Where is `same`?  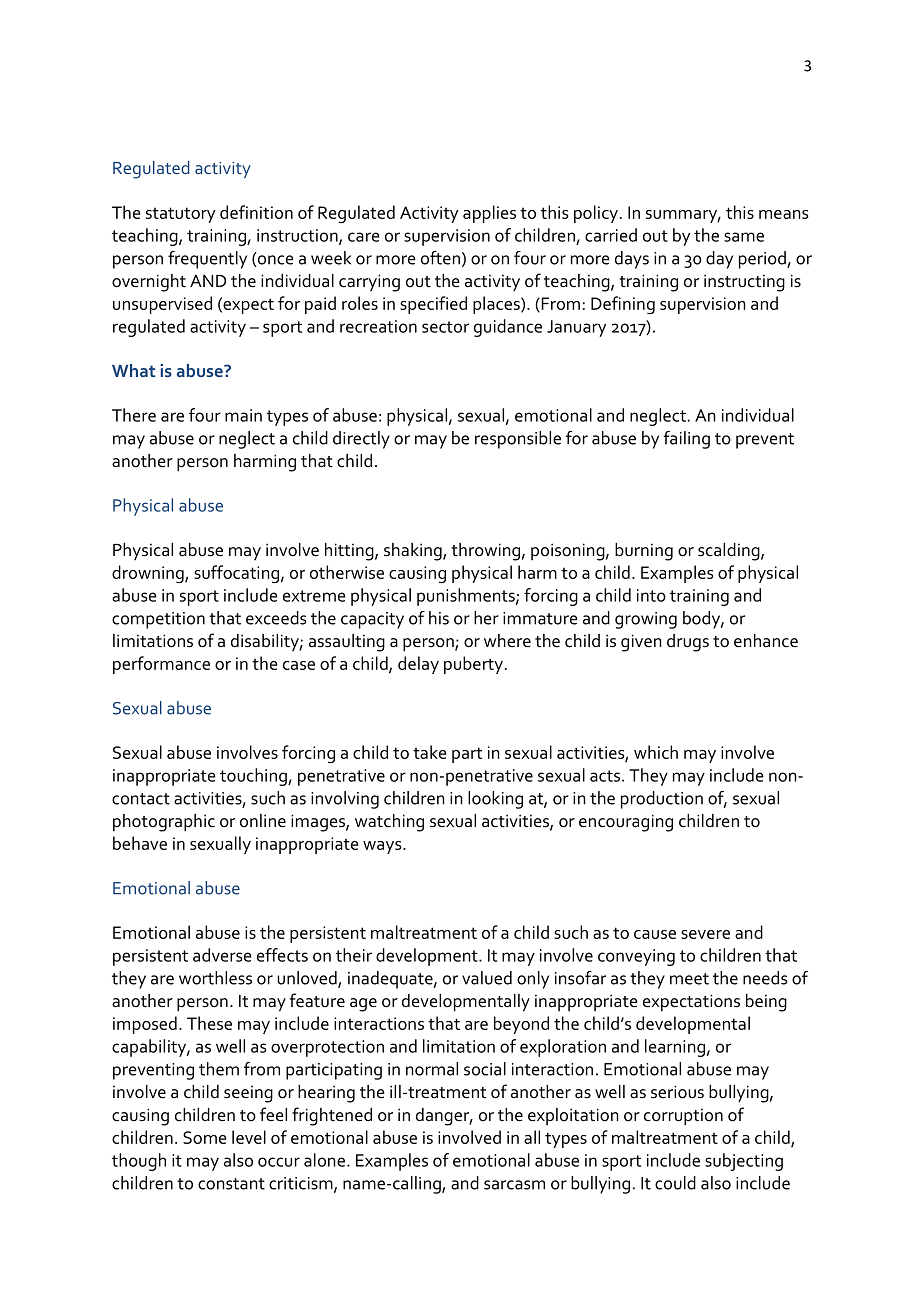 same is located at coordinates (744, 237).
